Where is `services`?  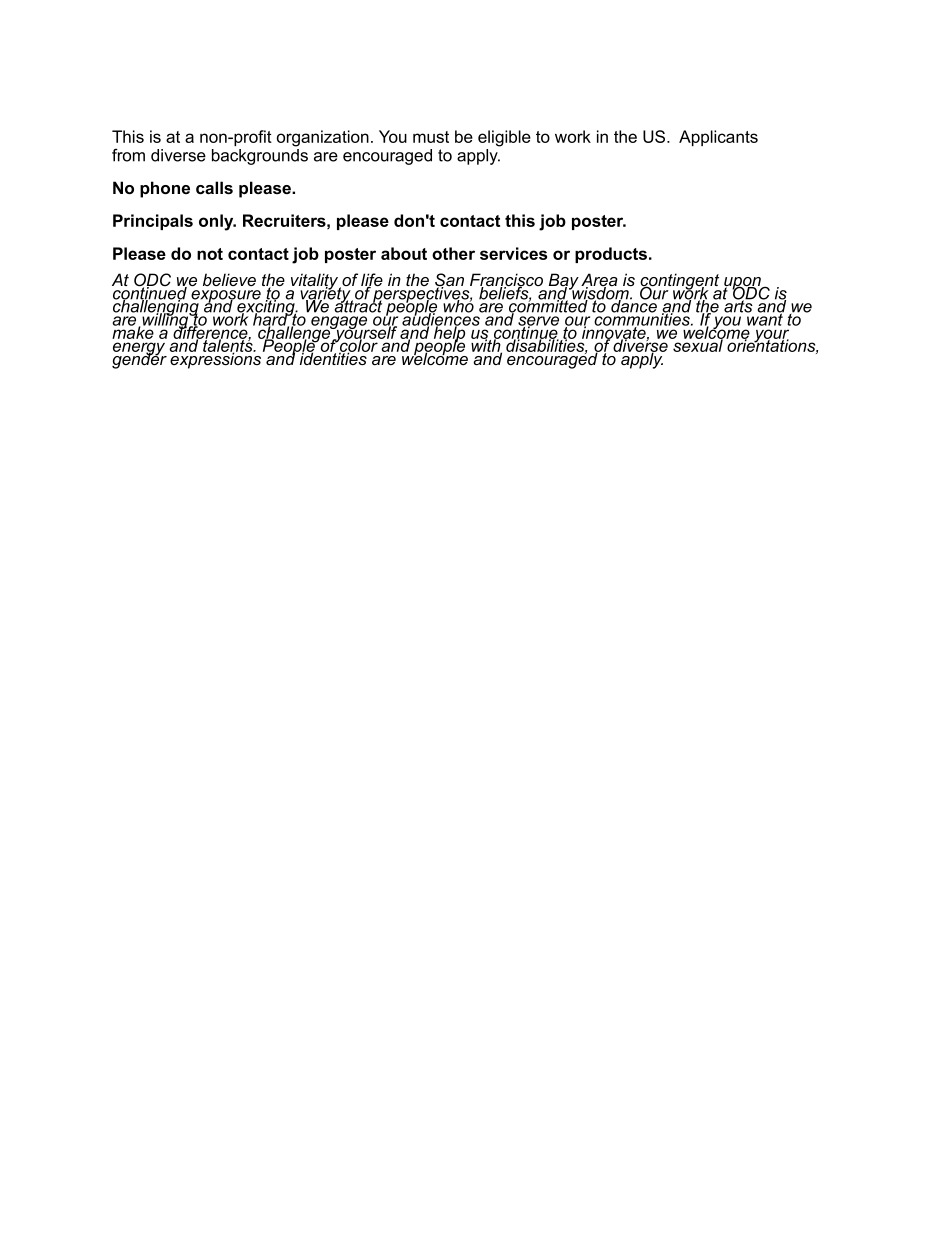
services is located at coordinates (513, 253).
